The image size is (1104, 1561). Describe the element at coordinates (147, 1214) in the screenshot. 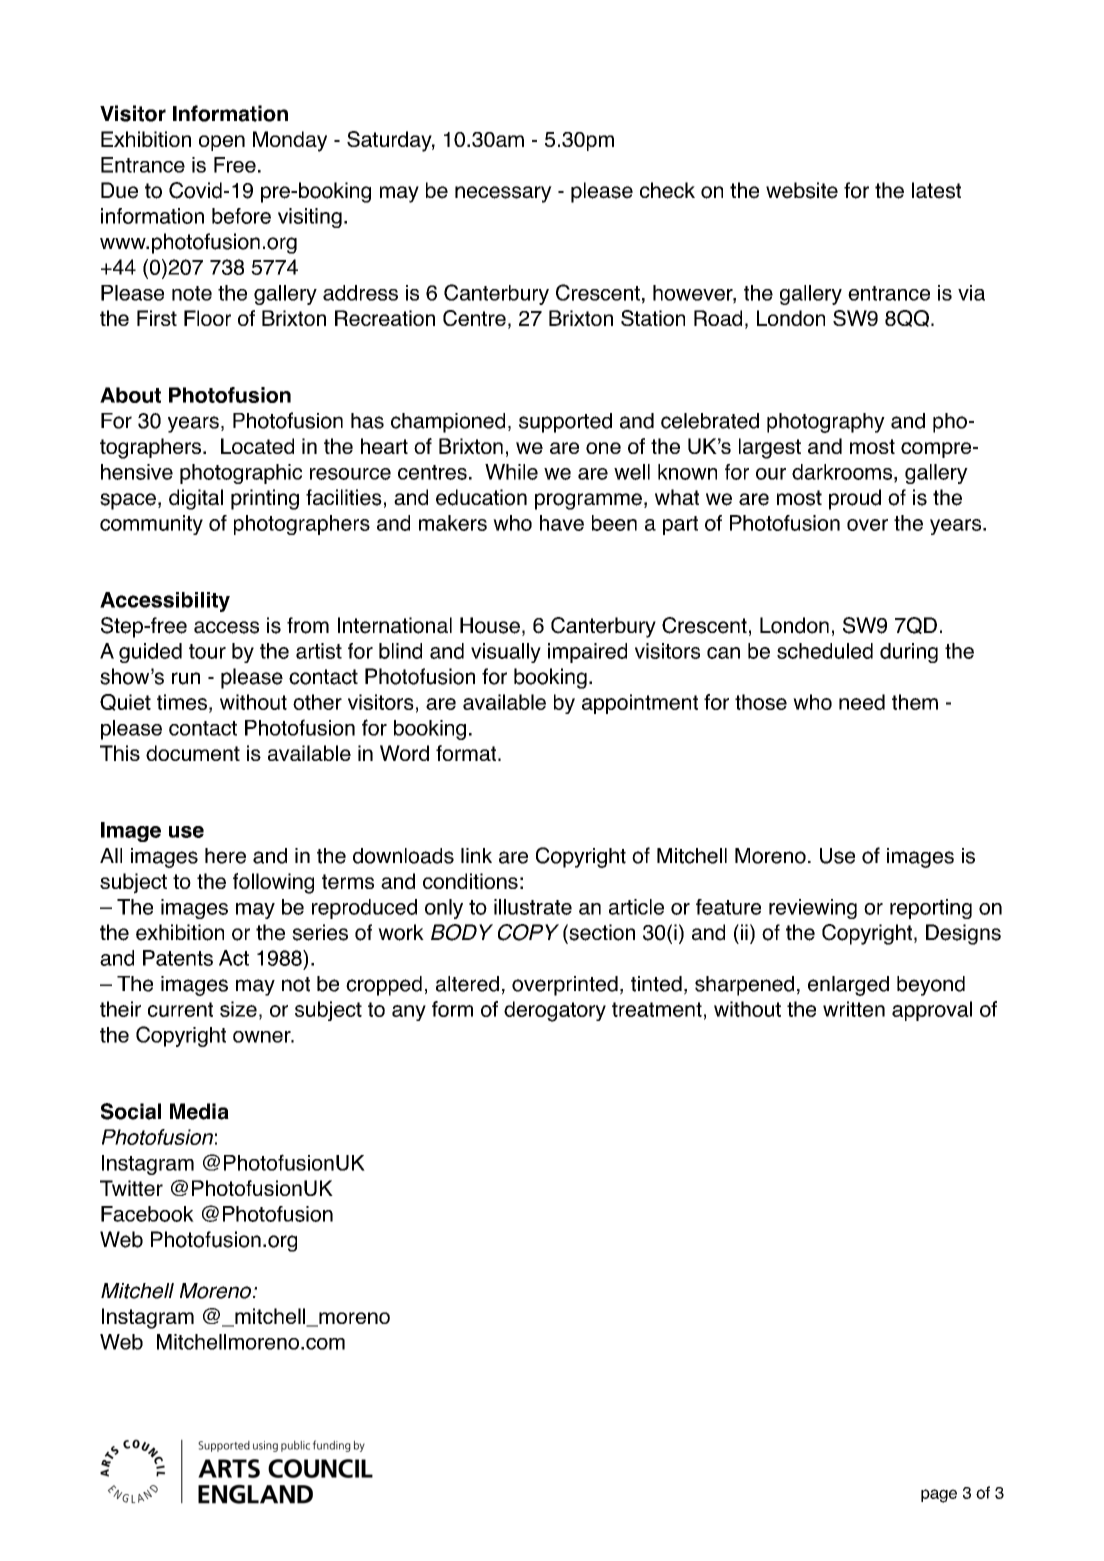

I see `Facebook` at that location.
